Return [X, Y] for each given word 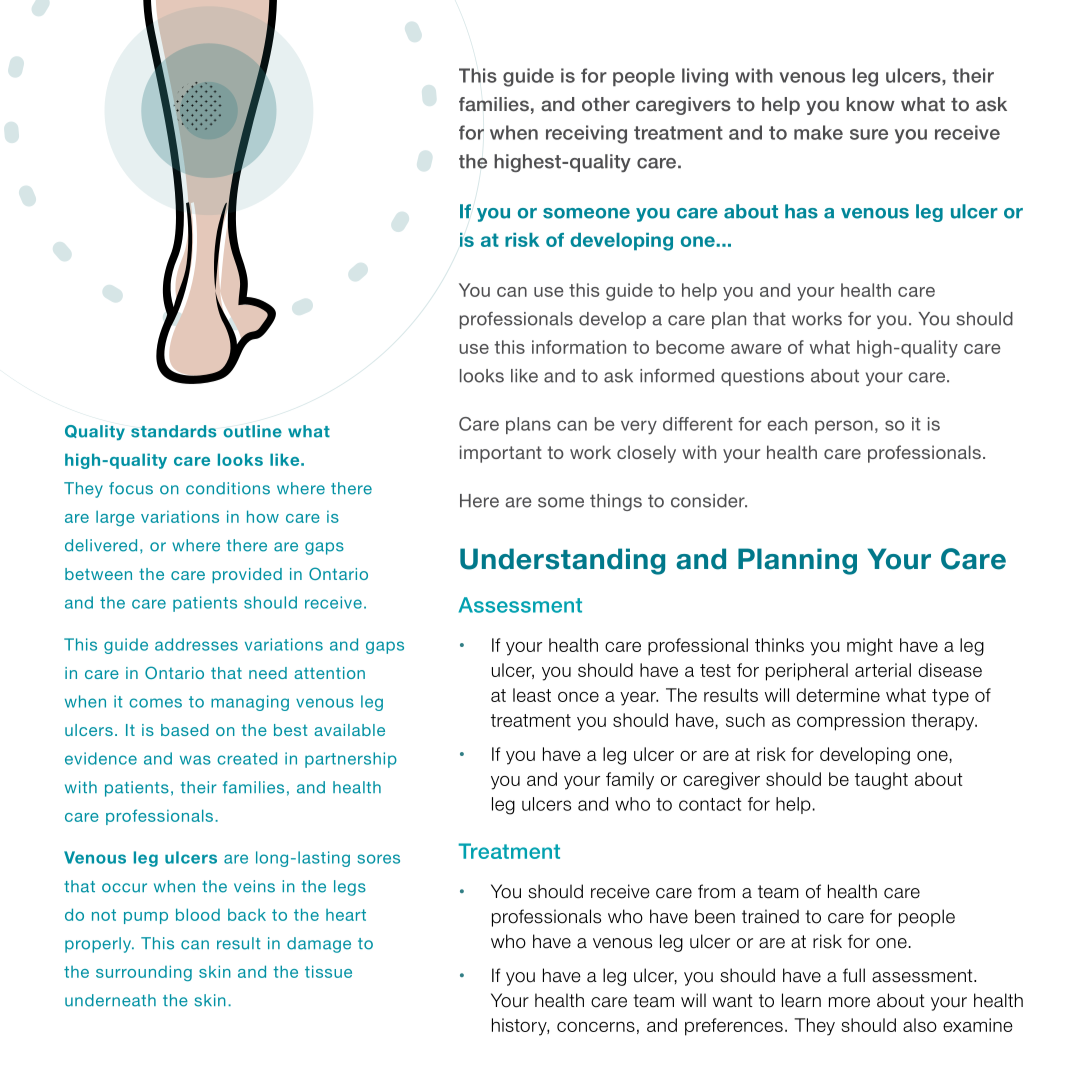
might [870, 647]
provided [247, 576]
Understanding [562, 561]
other [606, 104]
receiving [586, 134]
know [871, 104]
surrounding [144, 973]
